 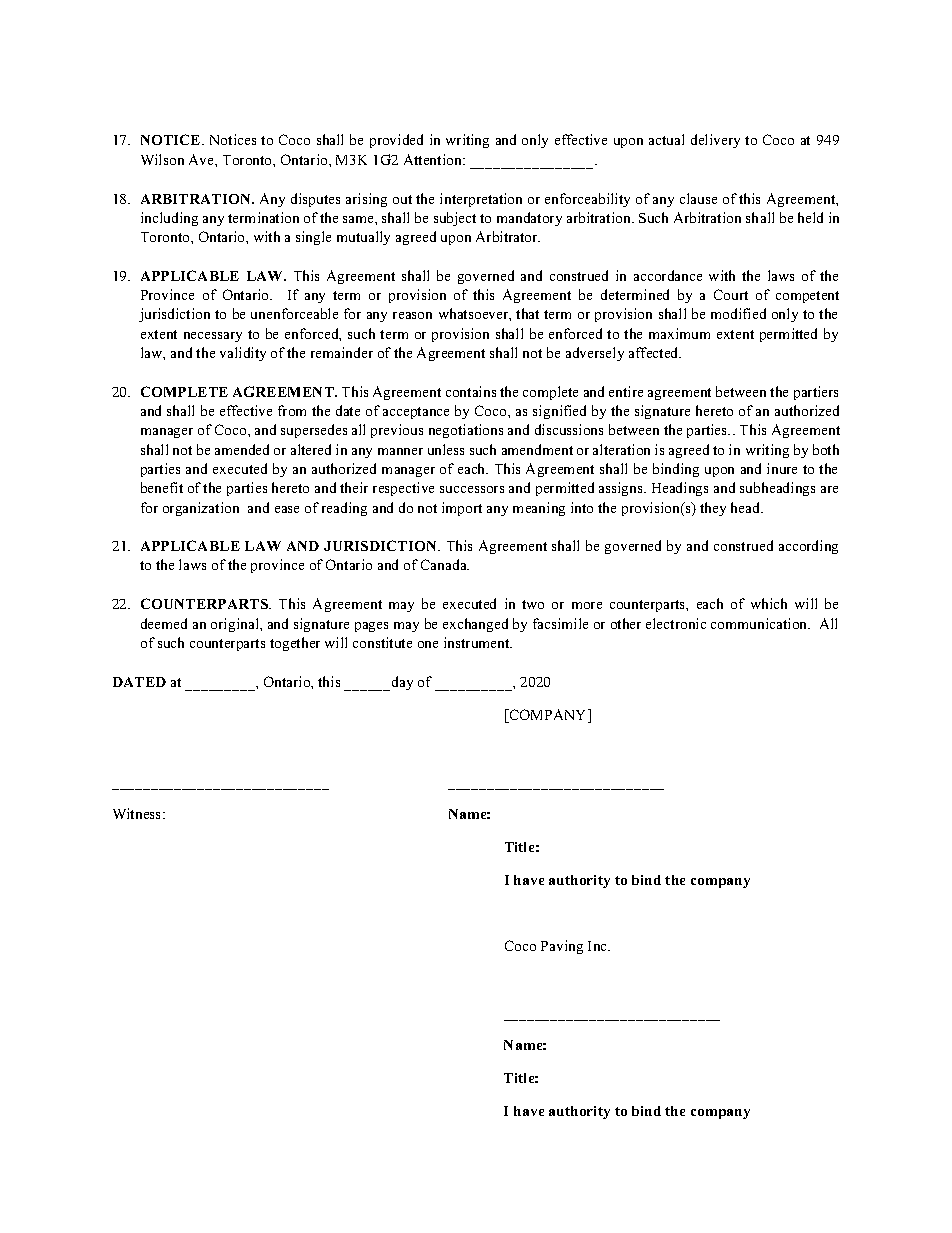 What do you see at coordinates (478, 642) in the screenshot?
I see `instrument` at bounding box center [478, 642].
